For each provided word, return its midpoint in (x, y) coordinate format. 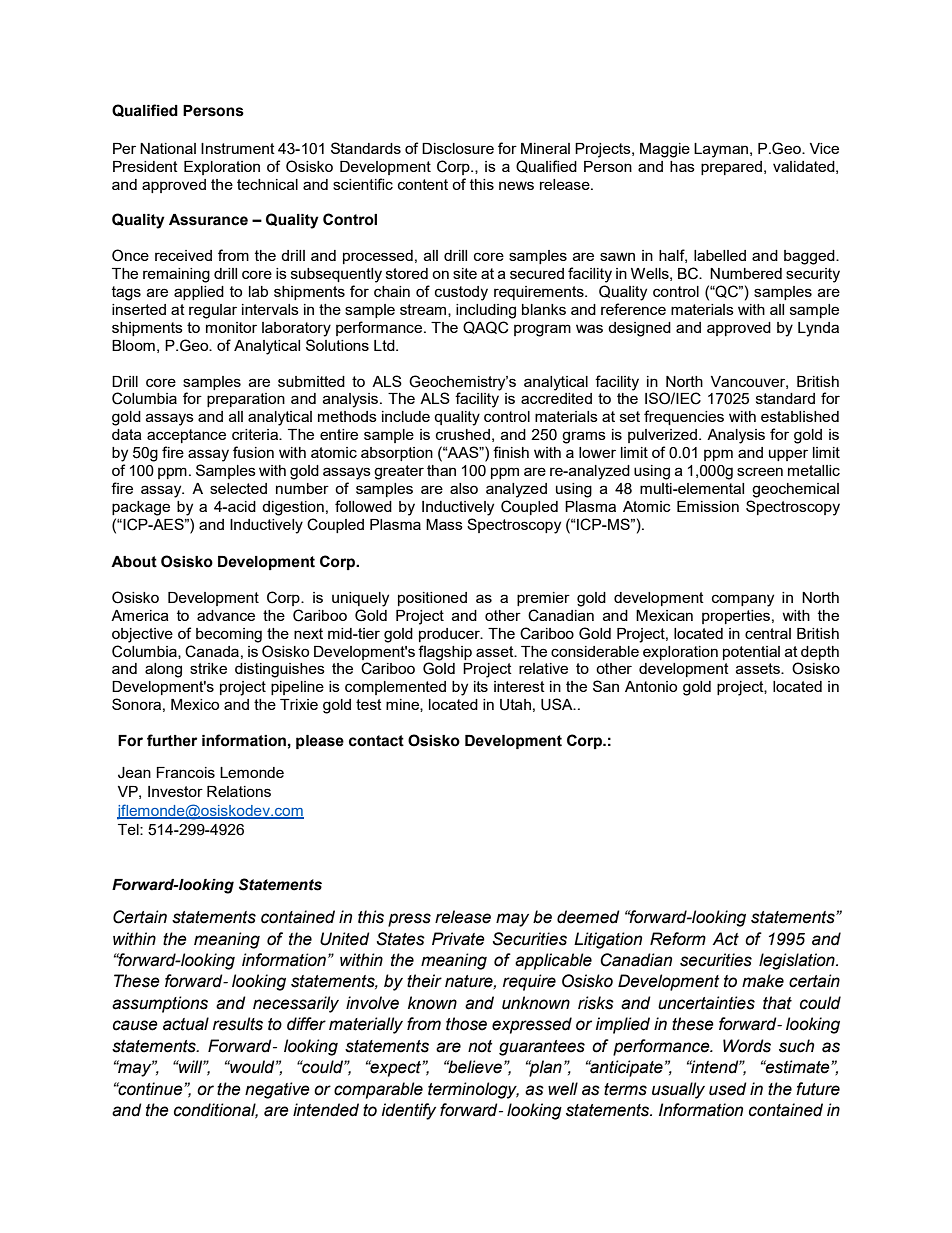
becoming (229, 635)
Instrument (238, 148)
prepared (731, 168)
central (768, 633)
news (516, 185)
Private (458, 939)
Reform (678, 939)
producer (450, 635)
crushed (463, 434)
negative (277, 1090)
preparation (246, 400)
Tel (129, 829)
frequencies (684, 417)
